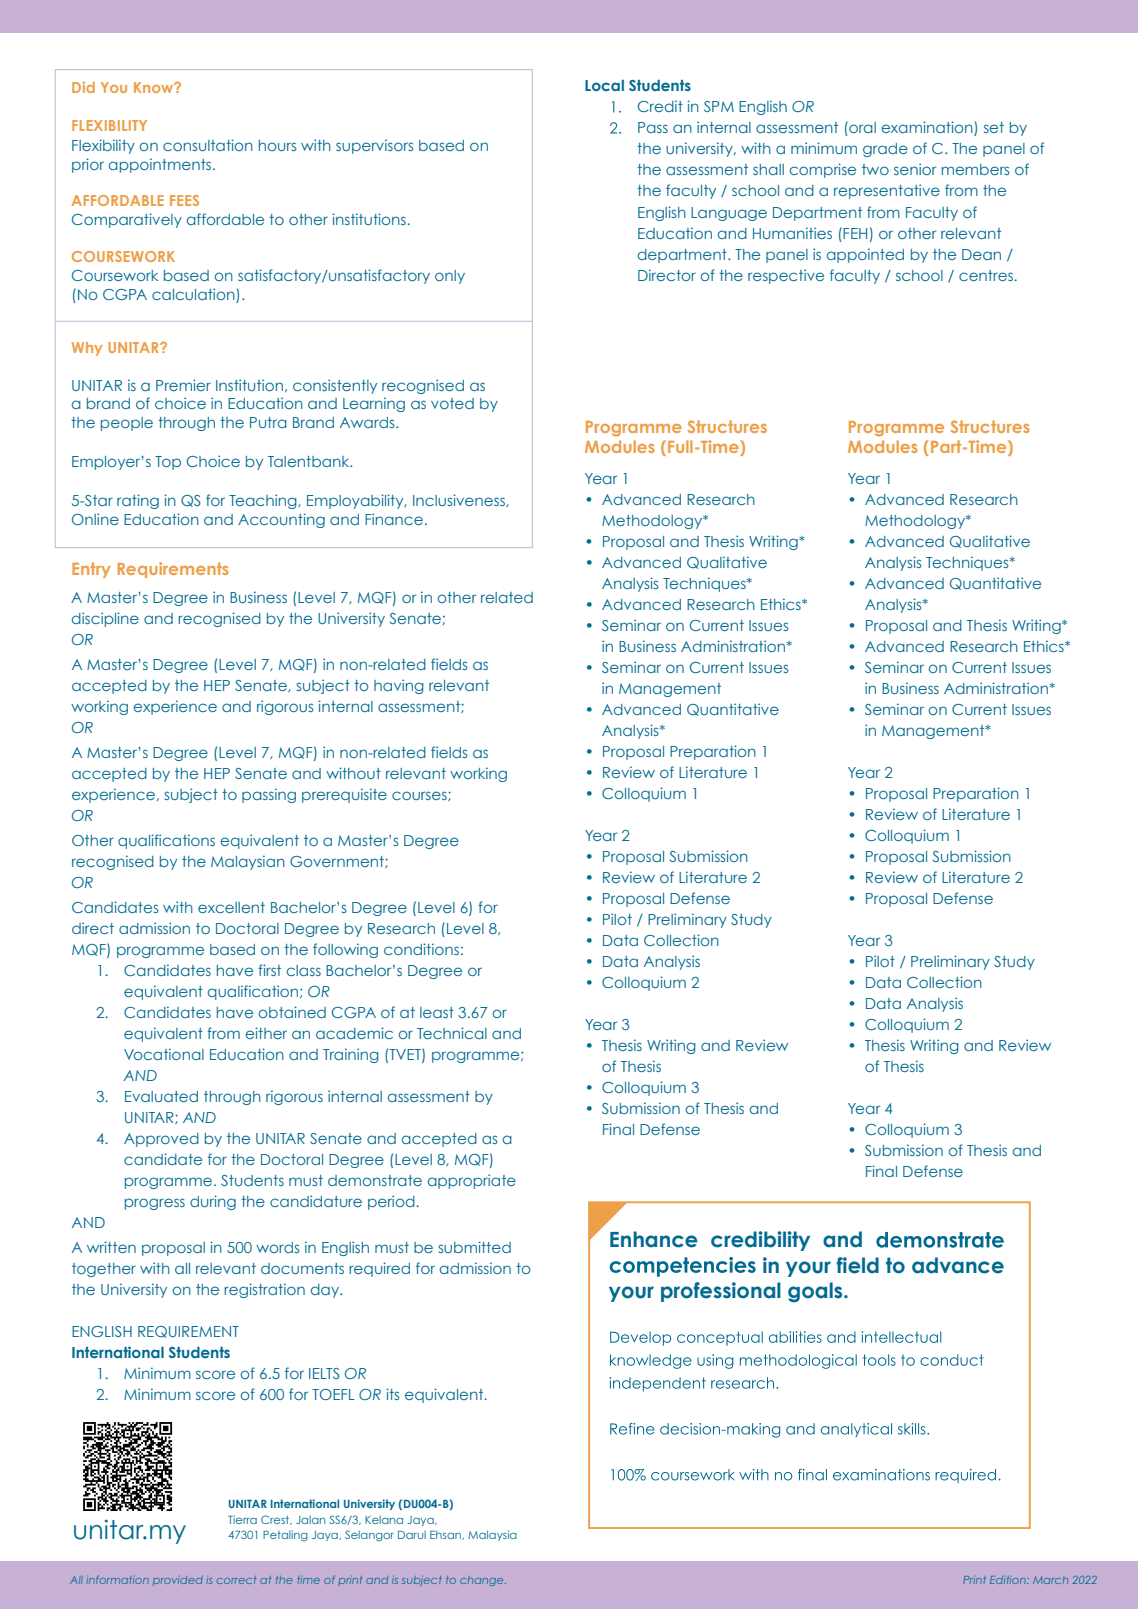  What do you see at coordinates (483, 1581) in the screenshot?
I see `change` at bounding box center [483, 1581].
